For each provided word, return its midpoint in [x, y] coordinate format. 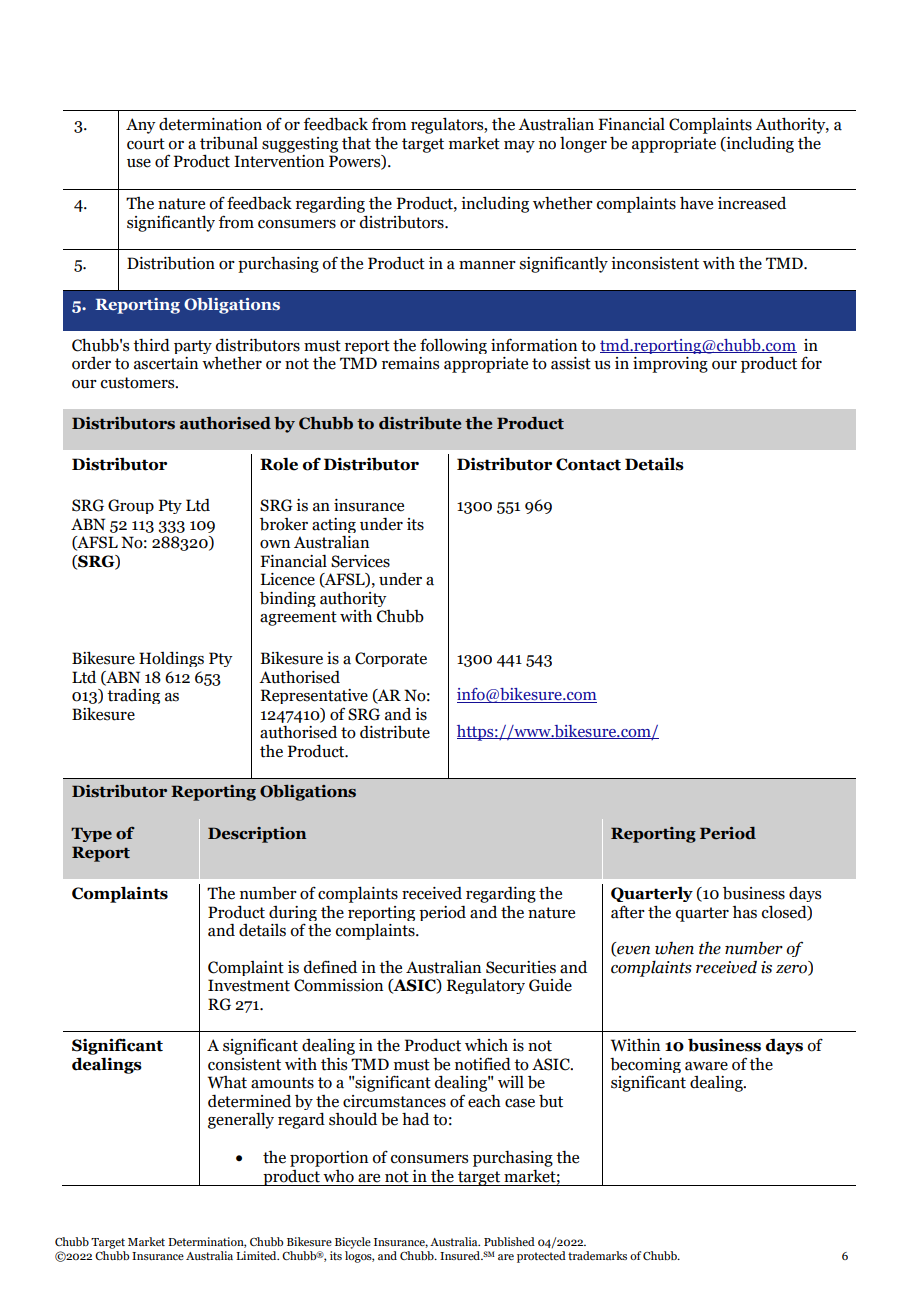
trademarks [597, 1255]
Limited [257, 1255]
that [356, 143]
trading [133, 696]
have [696, 203]
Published [509, 1241]
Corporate [391, 659]
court [146, 144]
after [628, 912]
